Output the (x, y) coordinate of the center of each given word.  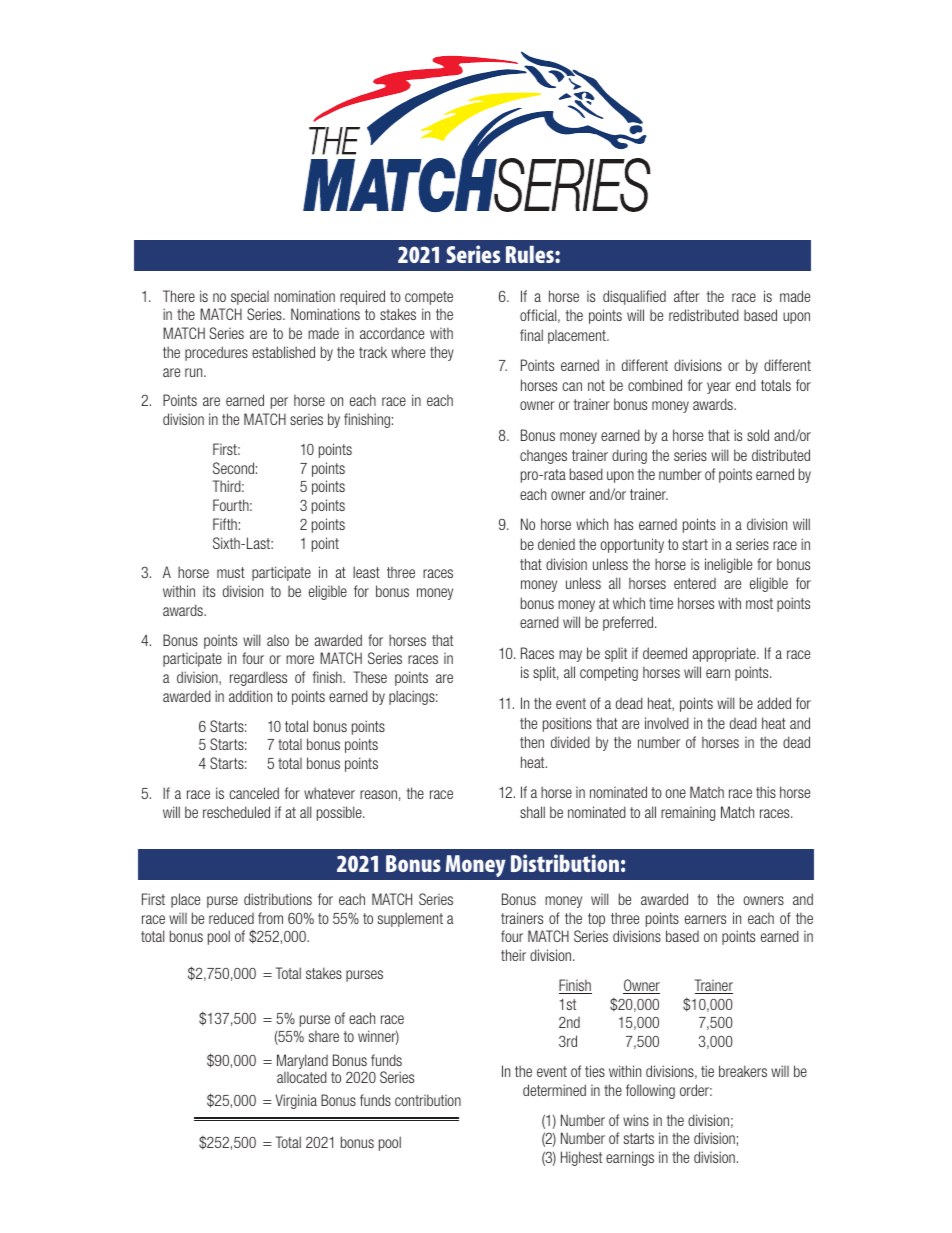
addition (250, 696)
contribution (428, 1100)
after (687, 296)
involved (667, 723)
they (442, 353)
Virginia (296, 1101)
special (250, 297)
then (532, 742)
